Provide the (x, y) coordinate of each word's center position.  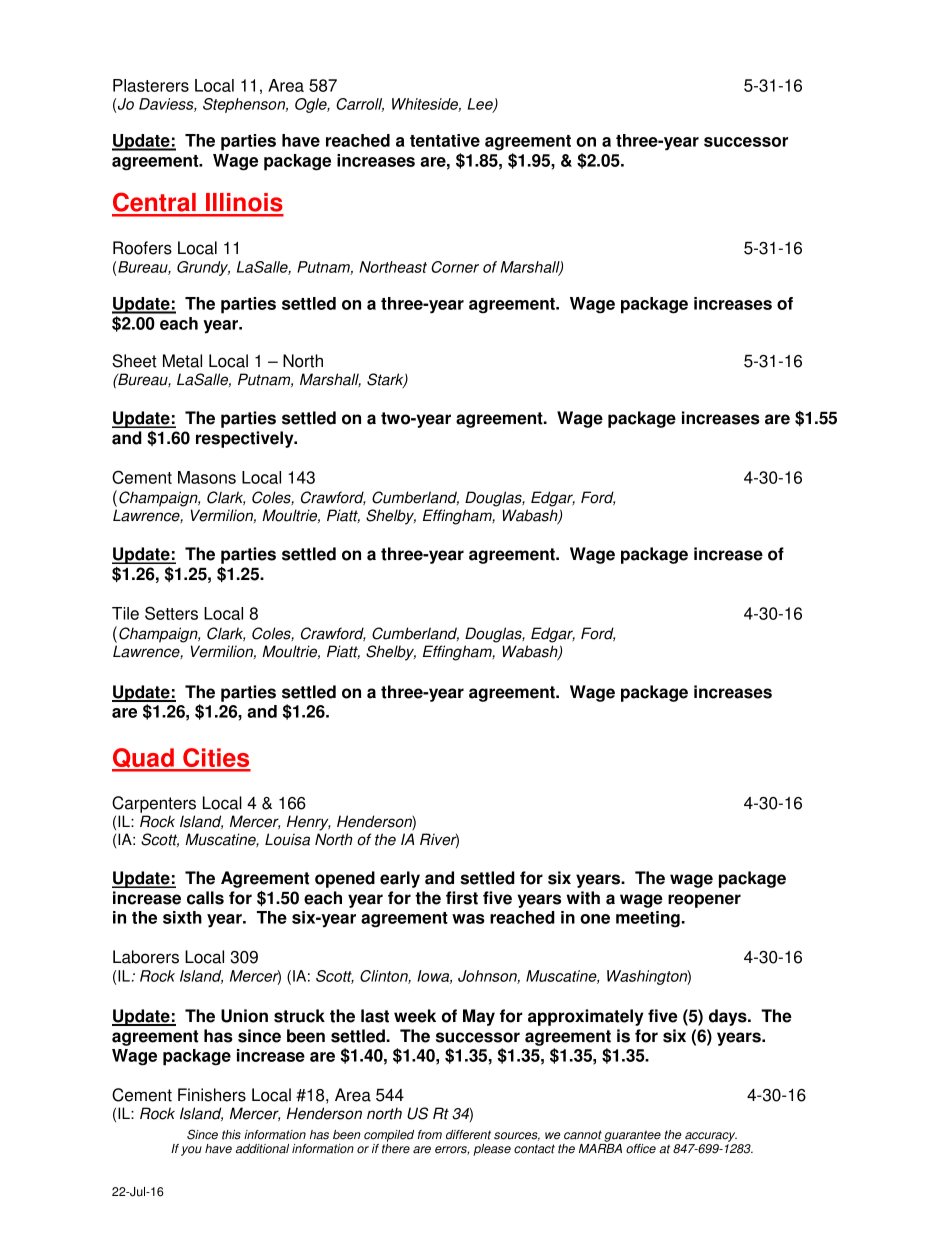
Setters (171, 613)
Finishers (212, 1095)
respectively (246, 439)
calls (205, 898)
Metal (182, 361)
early (400, 879)
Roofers (142, 248)
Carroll (360, 105)
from (430, 1135)
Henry (309, 823)
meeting (648, 919)
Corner (455, 267)
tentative (445, 140)
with (583, 898)
